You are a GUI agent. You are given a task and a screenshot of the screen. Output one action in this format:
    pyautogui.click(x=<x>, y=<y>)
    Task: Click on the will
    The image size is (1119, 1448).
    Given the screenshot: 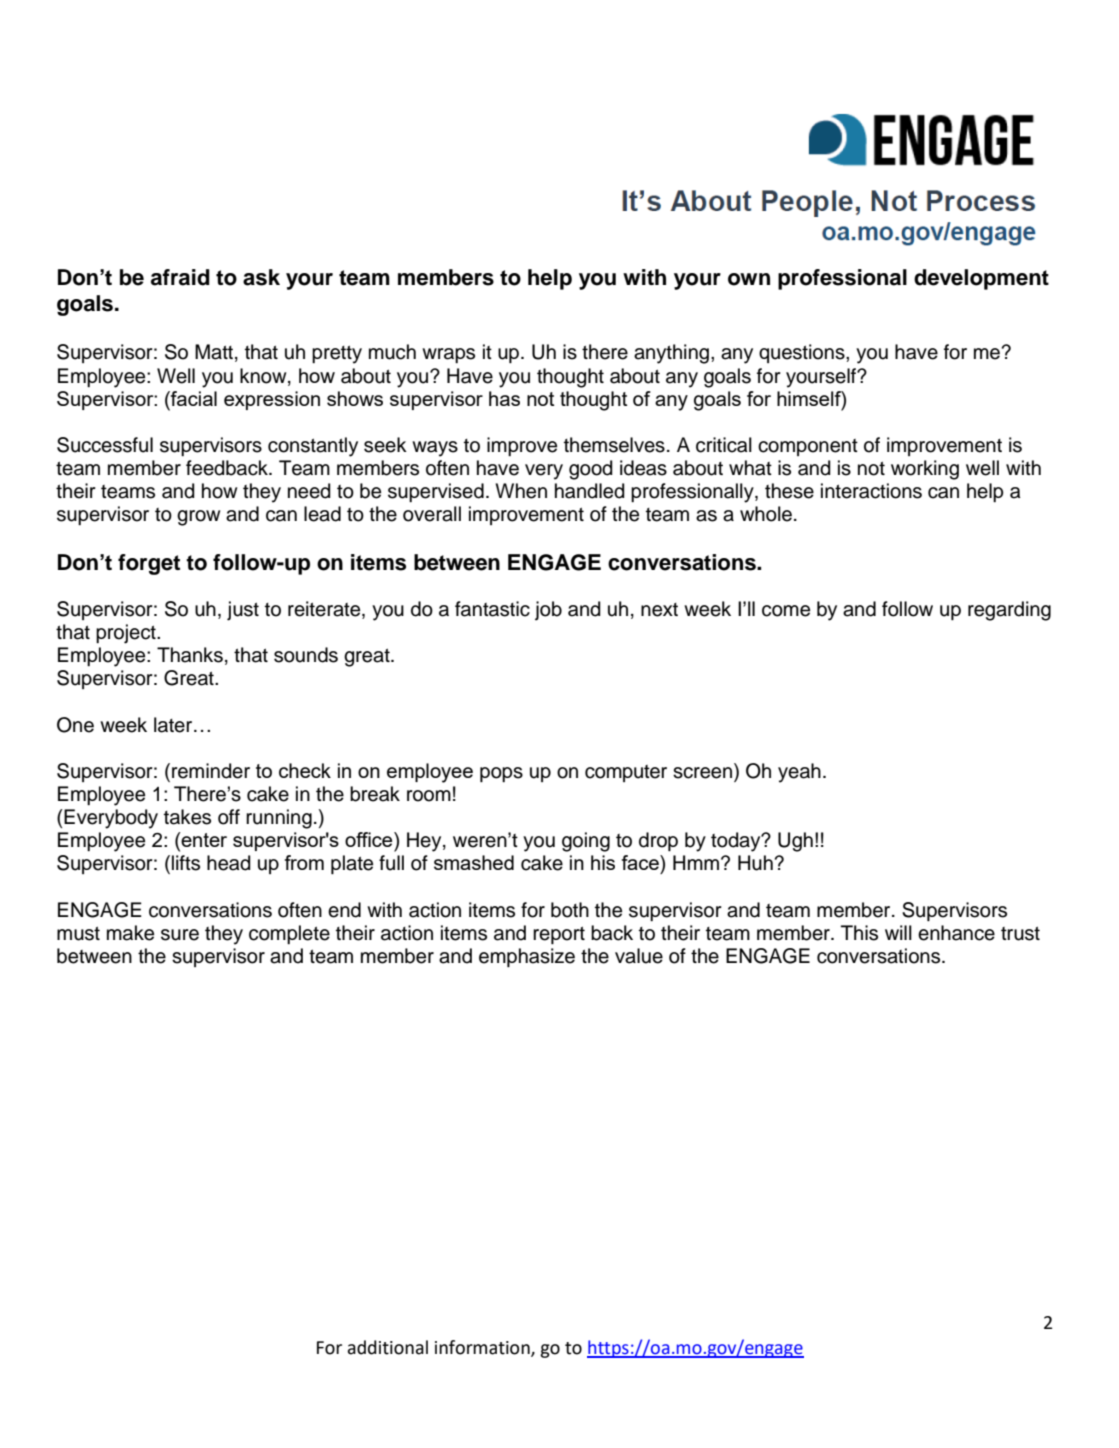 What is the action you would take?
    pyautogui.click(x=898, y=932)
